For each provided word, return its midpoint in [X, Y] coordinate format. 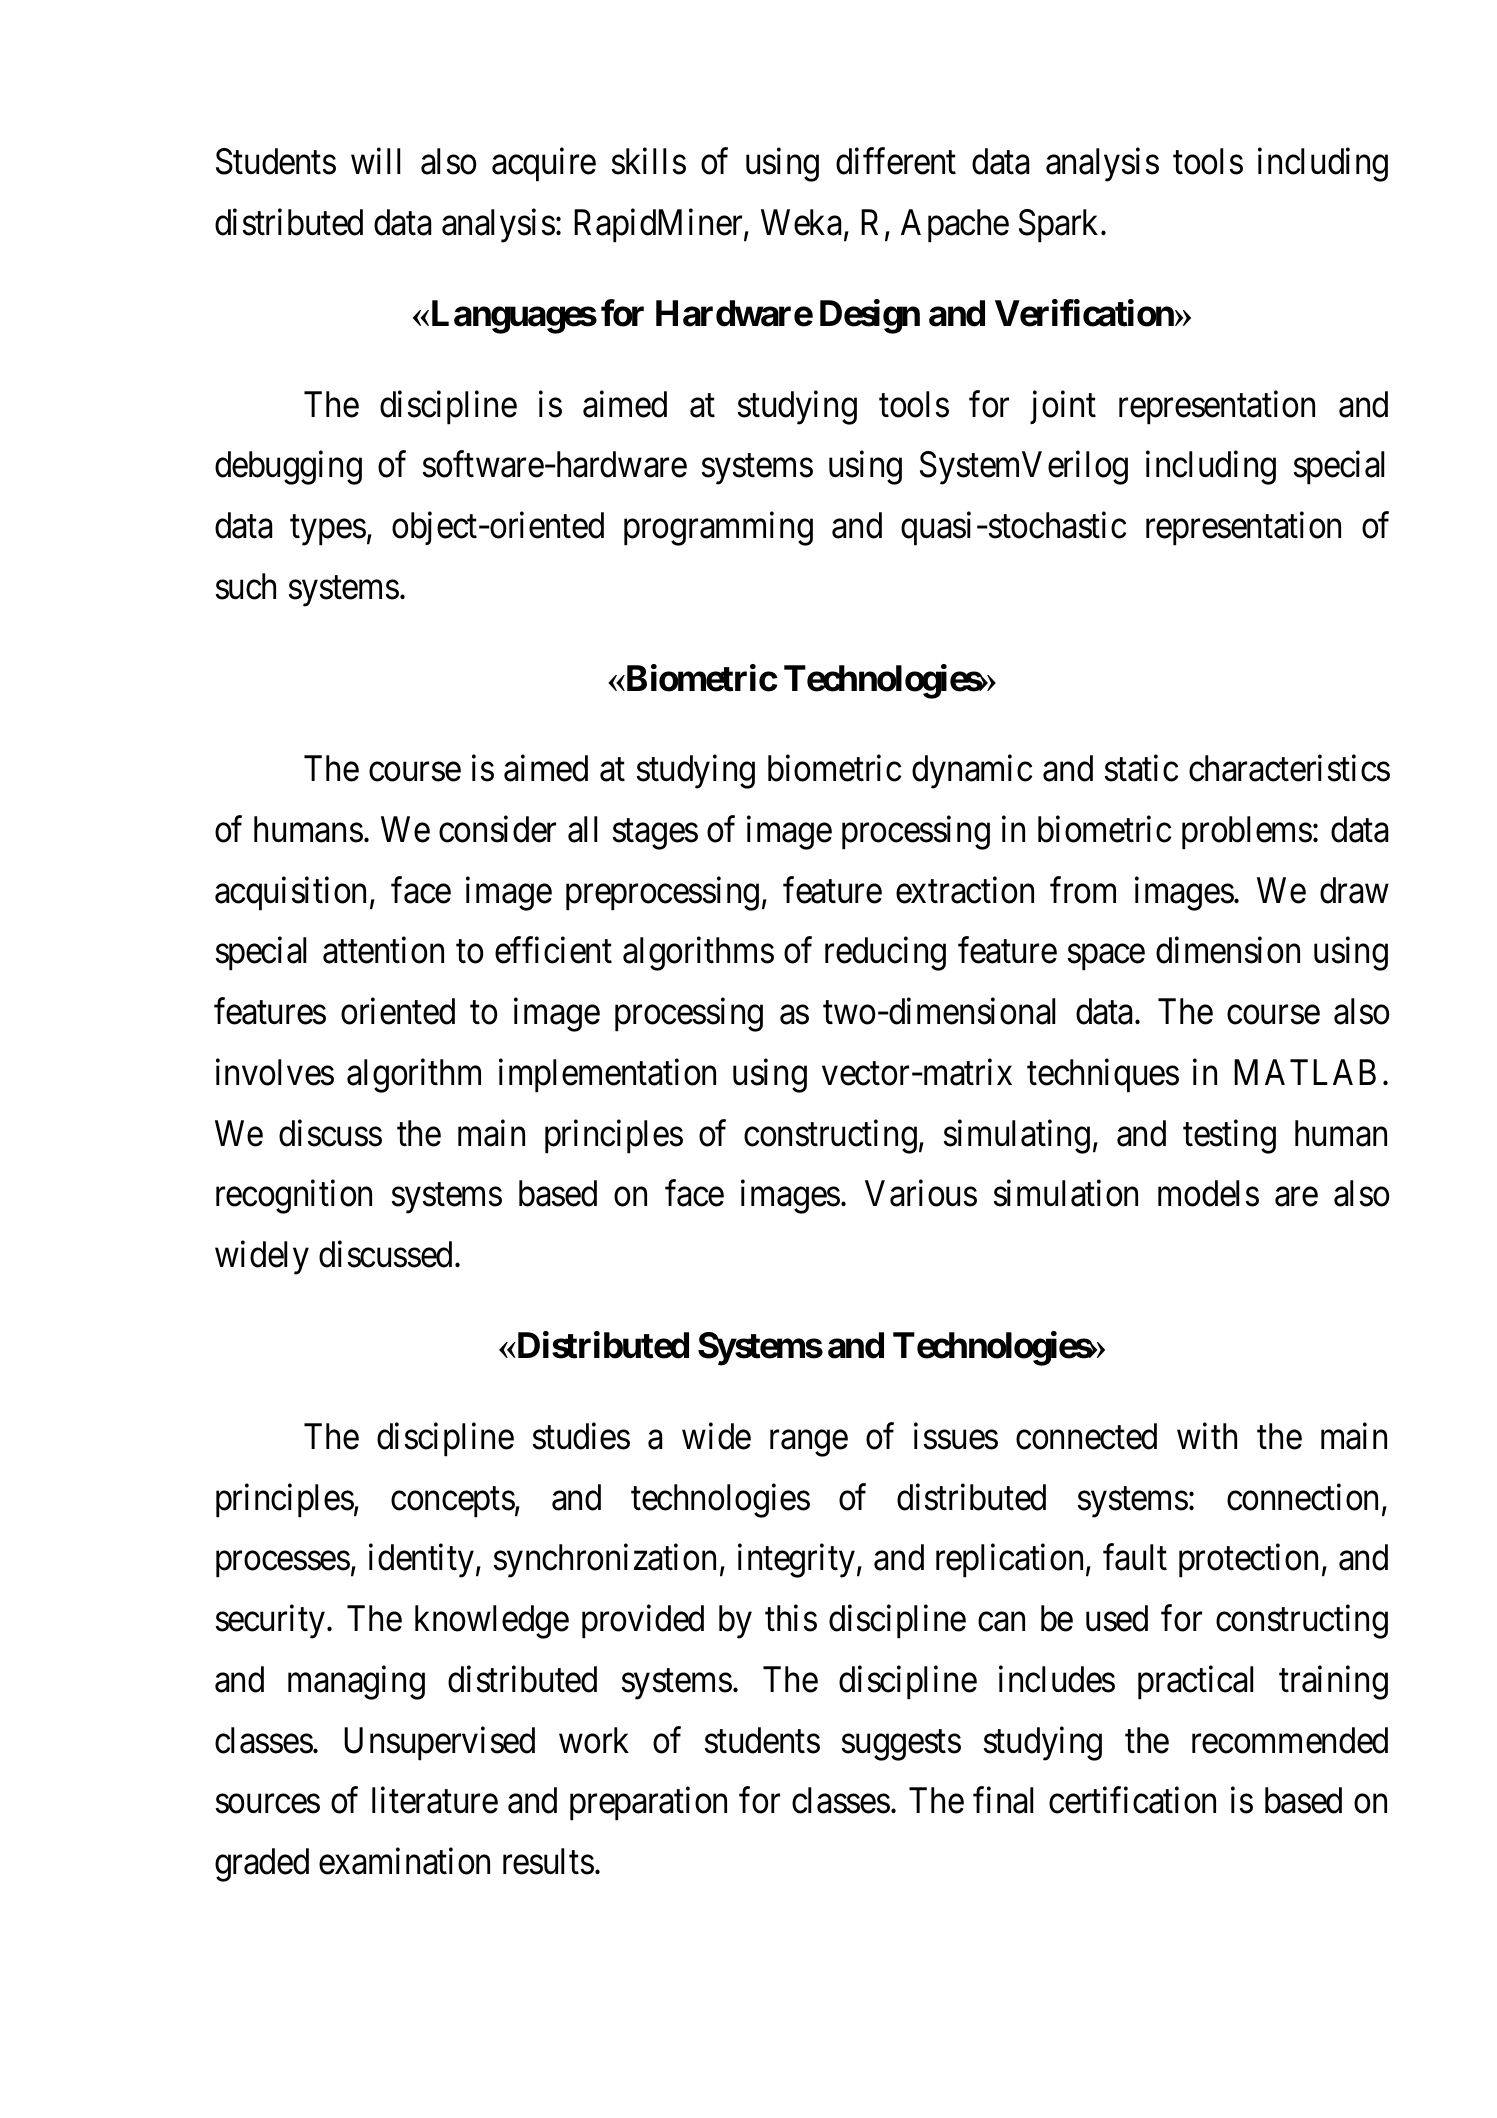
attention [383, 950]
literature [435, 1800]
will [375, 161]
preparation [648, 1804]
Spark [1060, 226]
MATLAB [1305, 1072]
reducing [885, 954]
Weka [803, 223]
